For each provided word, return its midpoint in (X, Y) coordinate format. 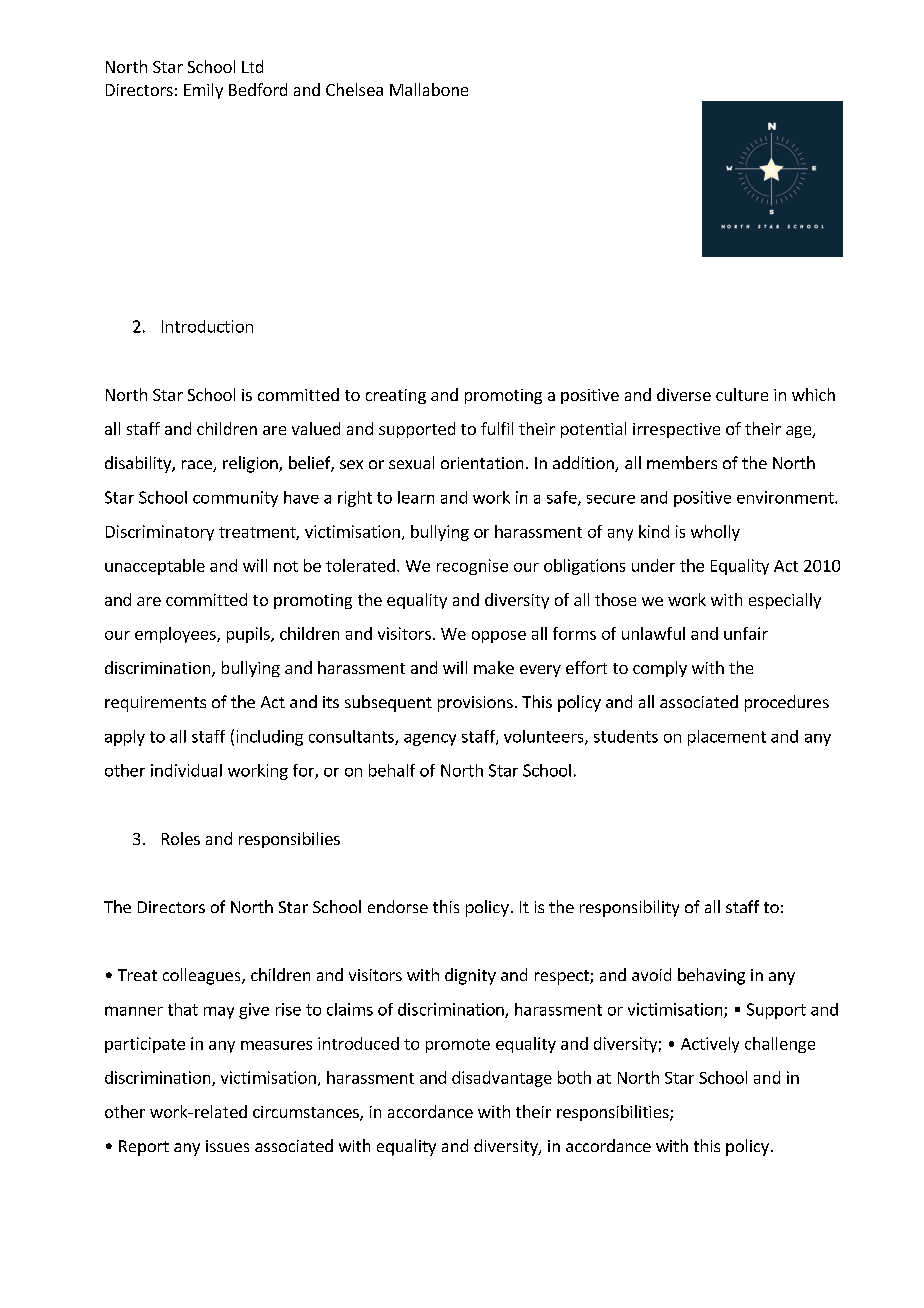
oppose (499, 637)
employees (176, 635)
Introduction (207, 326)
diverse (684, 394)
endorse (398, 906)
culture (742, 394)
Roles (181, 838)
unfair (746, 633)
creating (396, 396)
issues (227, 1146)
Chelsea (354, 89)
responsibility (629, 908)
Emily (203, 91)
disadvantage (502, 1079)
